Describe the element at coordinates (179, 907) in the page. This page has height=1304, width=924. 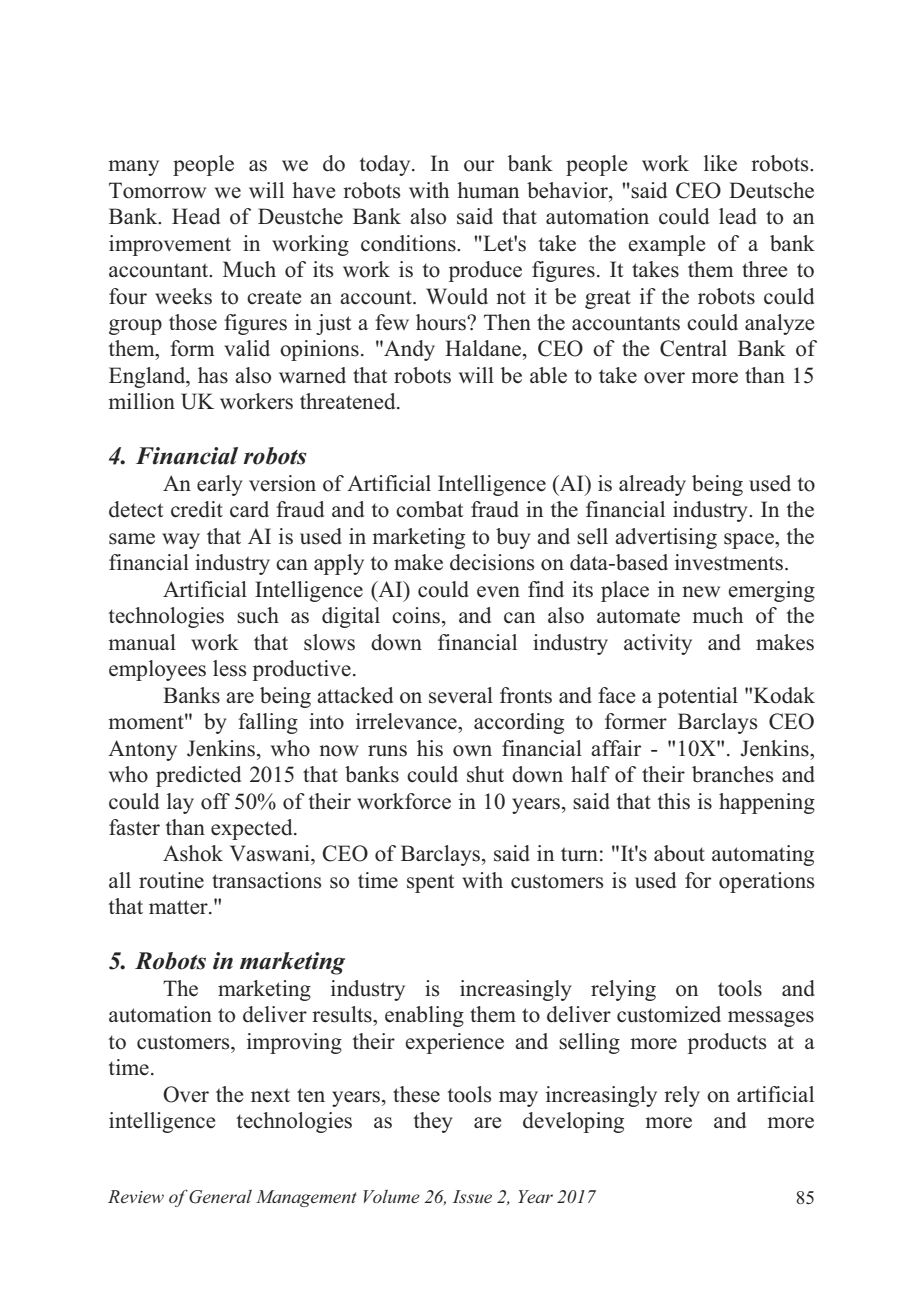
I see `matter` at that location.
